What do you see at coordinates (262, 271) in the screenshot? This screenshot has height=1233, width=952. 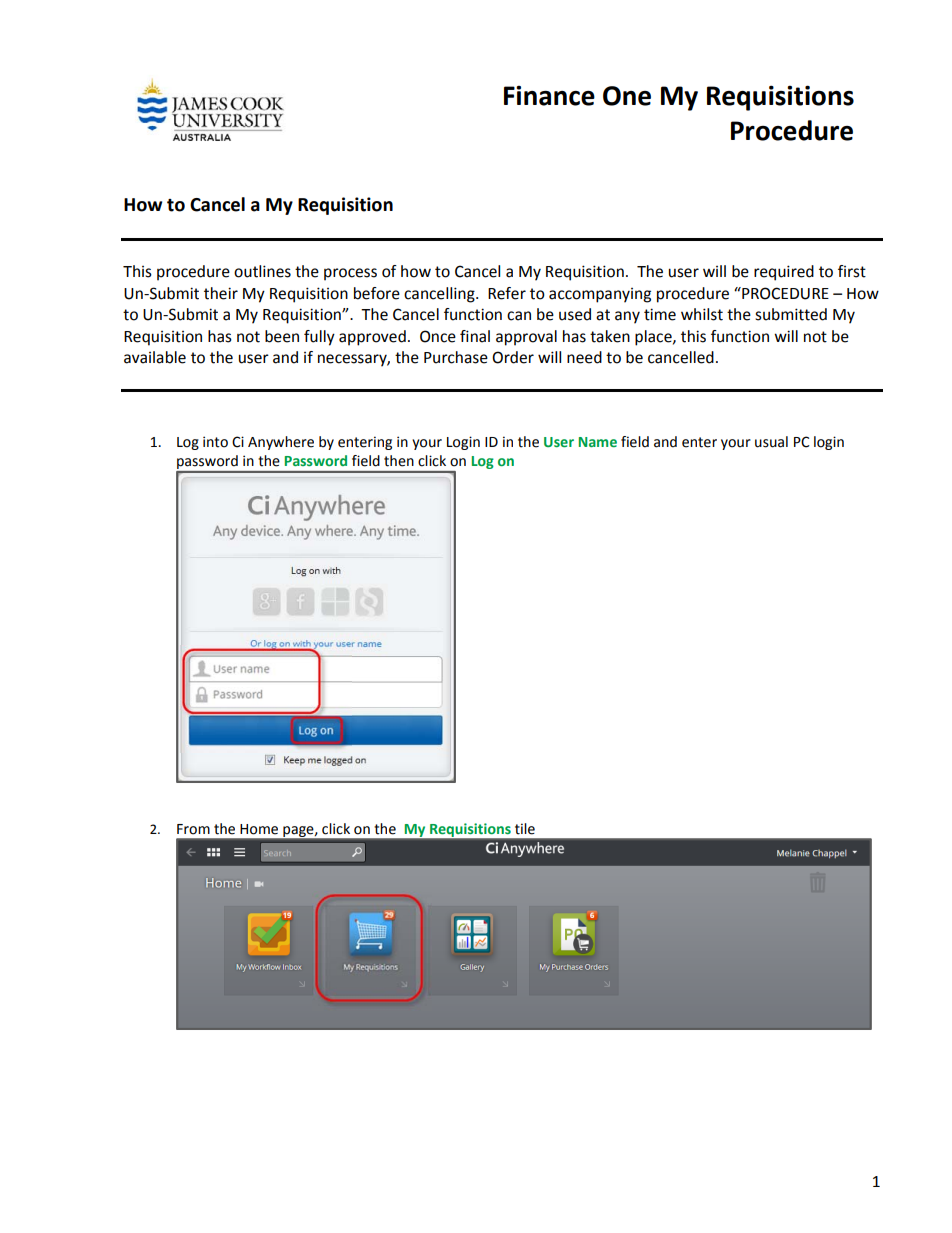 I see `outlines` at bounding box center [262, 271].
